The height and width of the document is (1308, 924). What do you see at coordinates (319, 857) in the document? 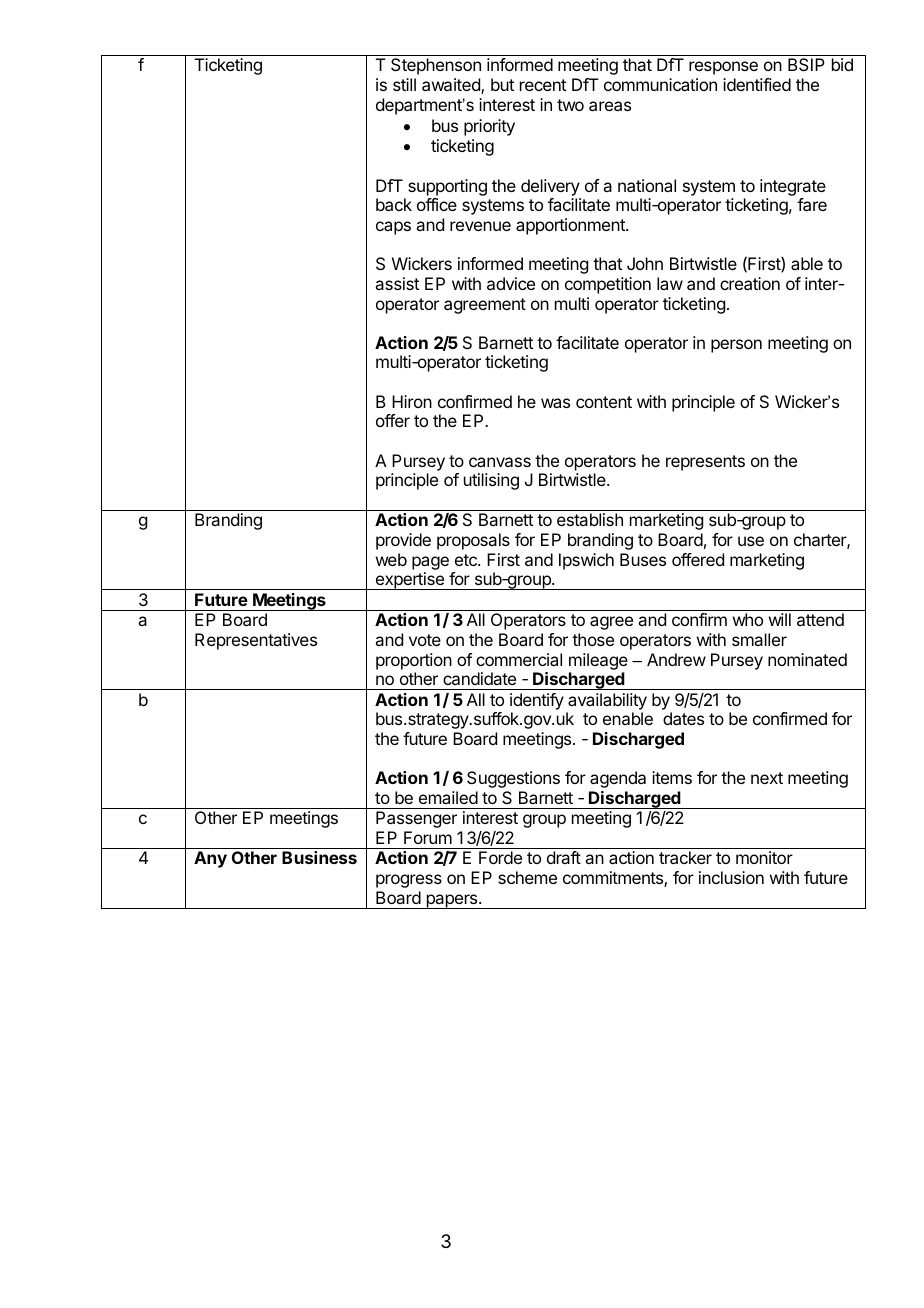
I see `Business` at bounding box center [319, 857].
